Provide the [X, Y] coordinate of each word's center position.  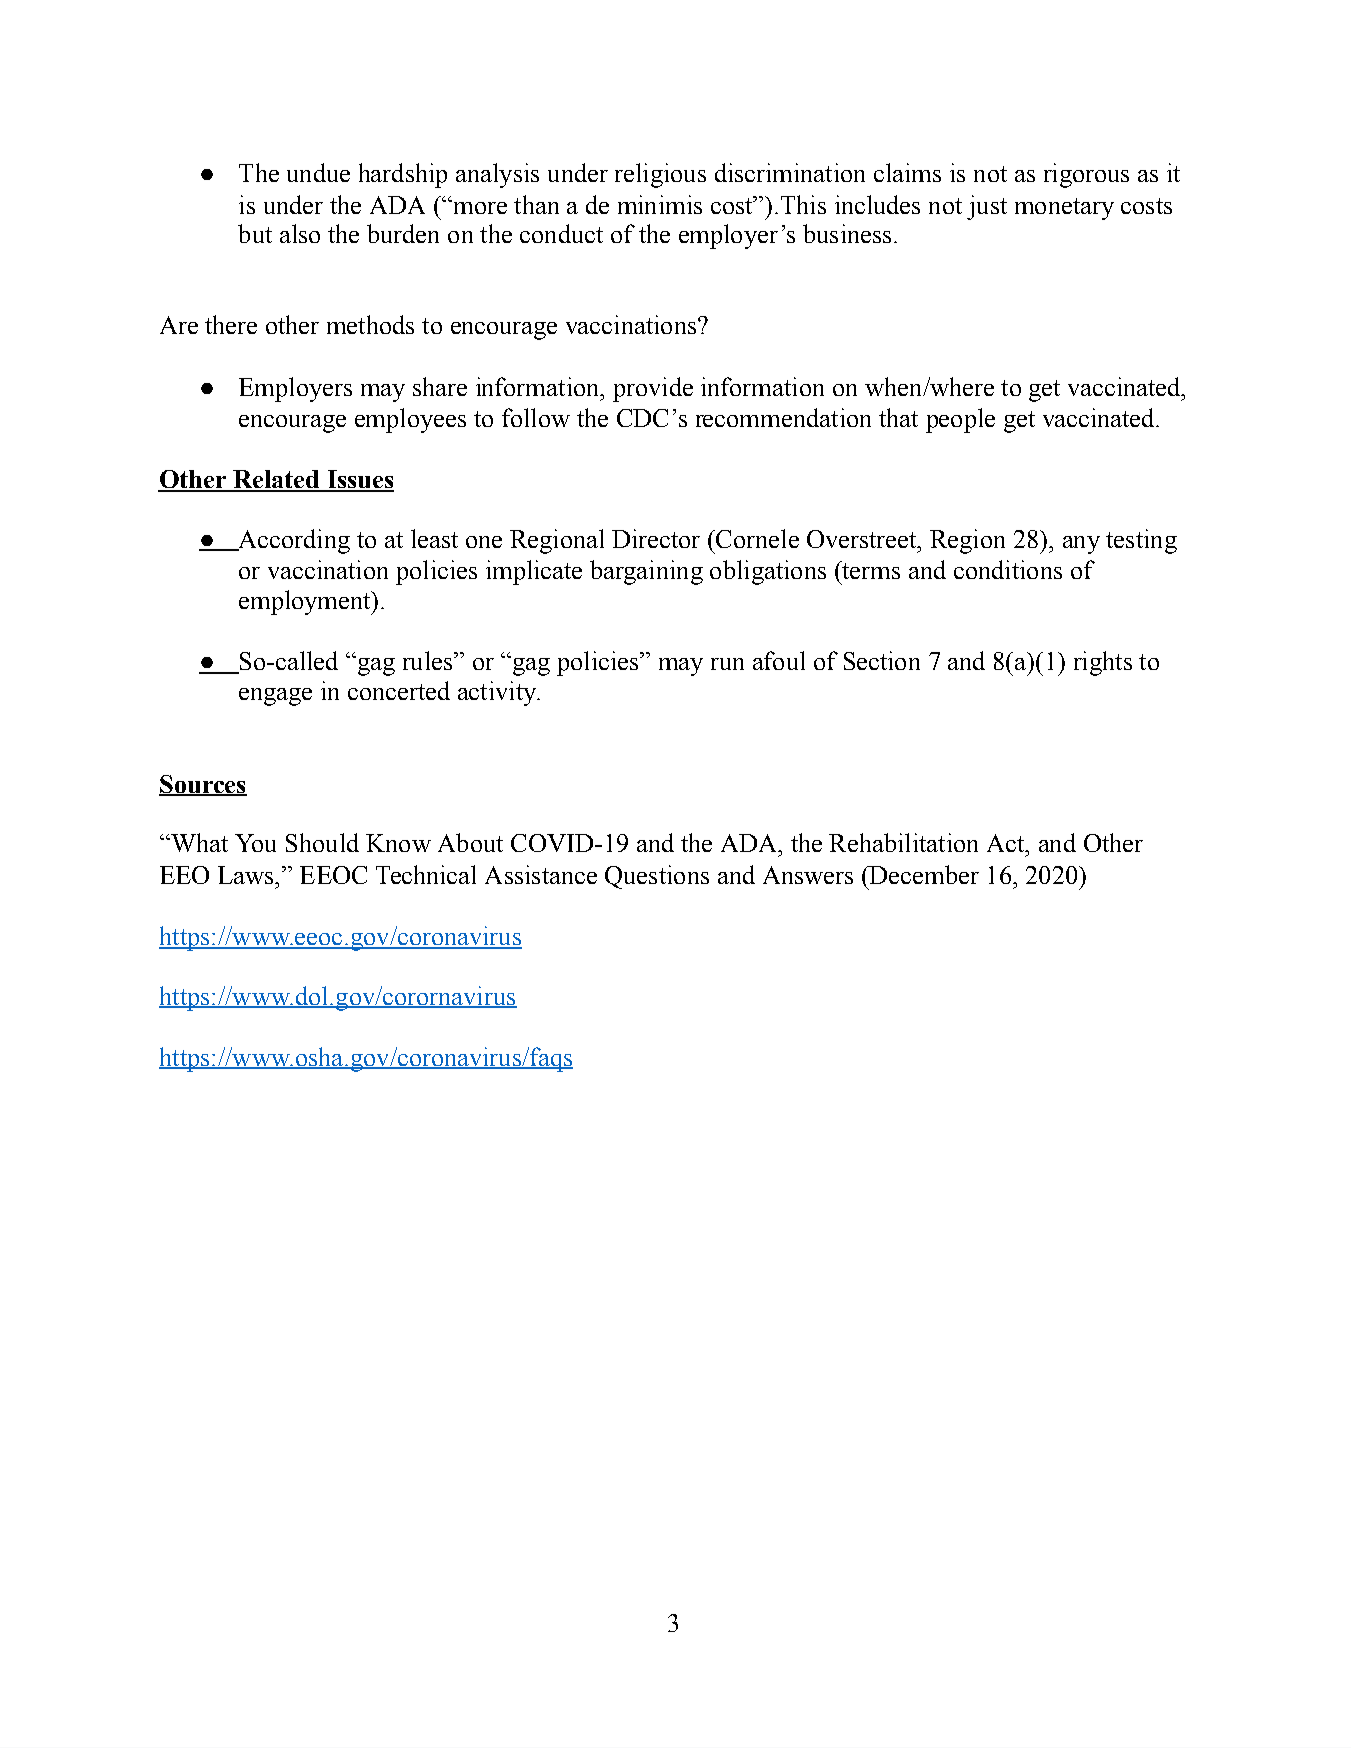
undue [318, 172]
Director [656, 538]
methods [370, 324]
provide [653, 389]
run [727, 664]
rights [1103, 663]
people [960, 420]
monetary [1064, 209]
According [293, 541]
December [923, 874]
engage [275, 697]
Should [322, 842]
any [1081, 545]
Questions [657, 877]
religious [660, 175]
